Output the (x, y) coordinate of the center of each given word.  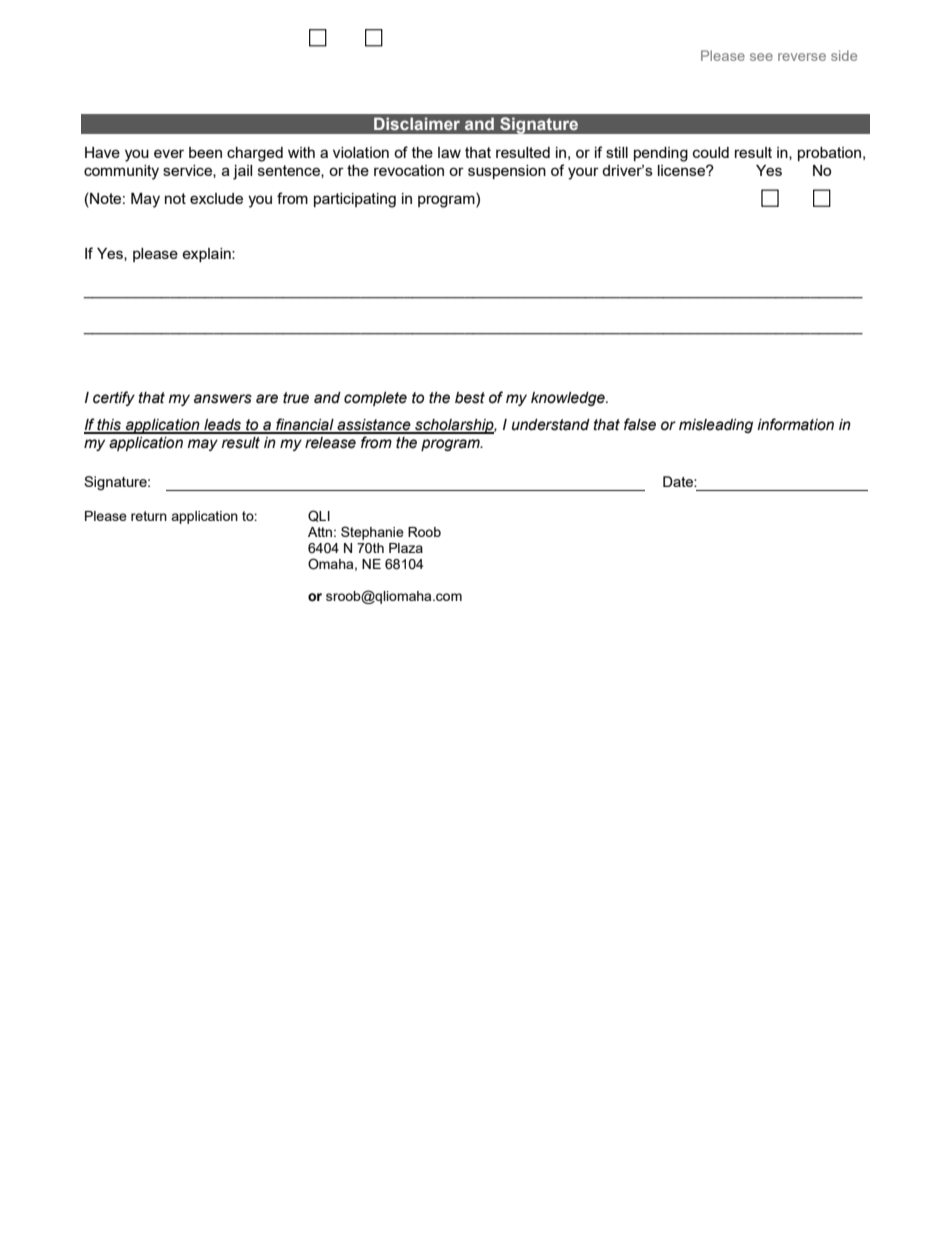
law (449, 152)
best (470, 398)
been (205, 152)
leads (223, 426)
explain (207, 255)
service (188, 171)
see (761, 57)
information (795, 424)
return (149, 516)
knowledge (569, 399)
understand (551, 425)
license (682, 170)
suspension (507, 172)
